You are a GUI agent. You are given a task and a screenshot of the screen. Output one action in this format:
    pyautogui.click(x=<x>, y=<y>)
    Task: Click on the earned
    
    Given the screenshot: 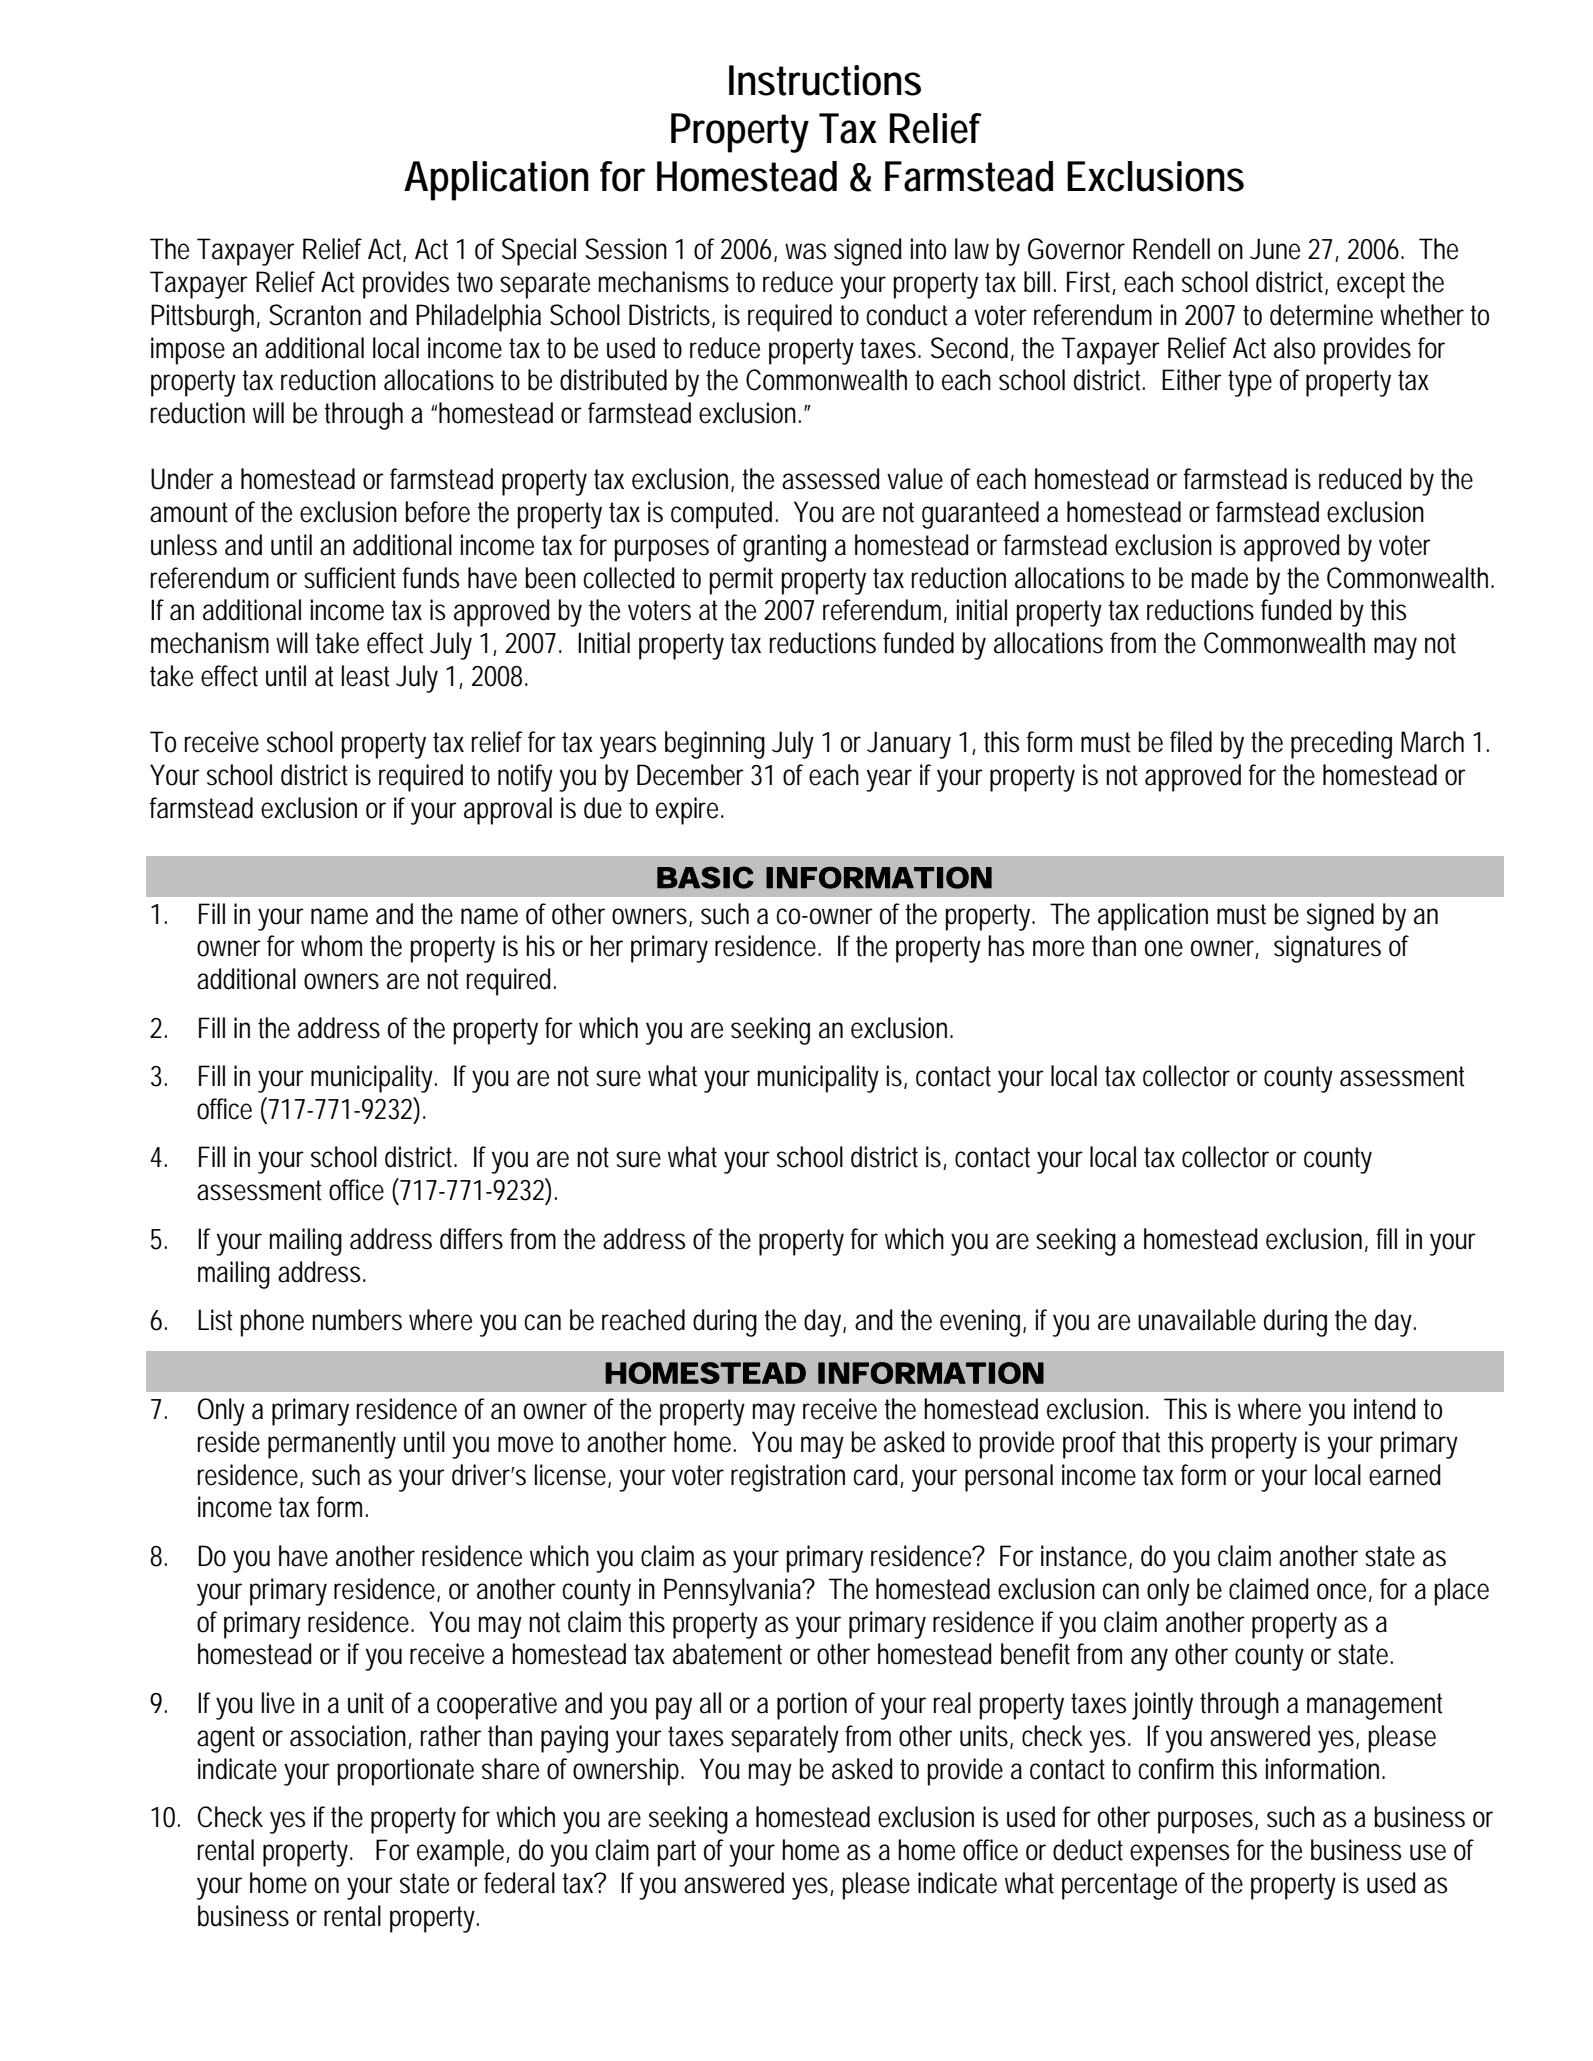 What is the action you would take?
    pyautogui.click(x=1405, y=1475)
